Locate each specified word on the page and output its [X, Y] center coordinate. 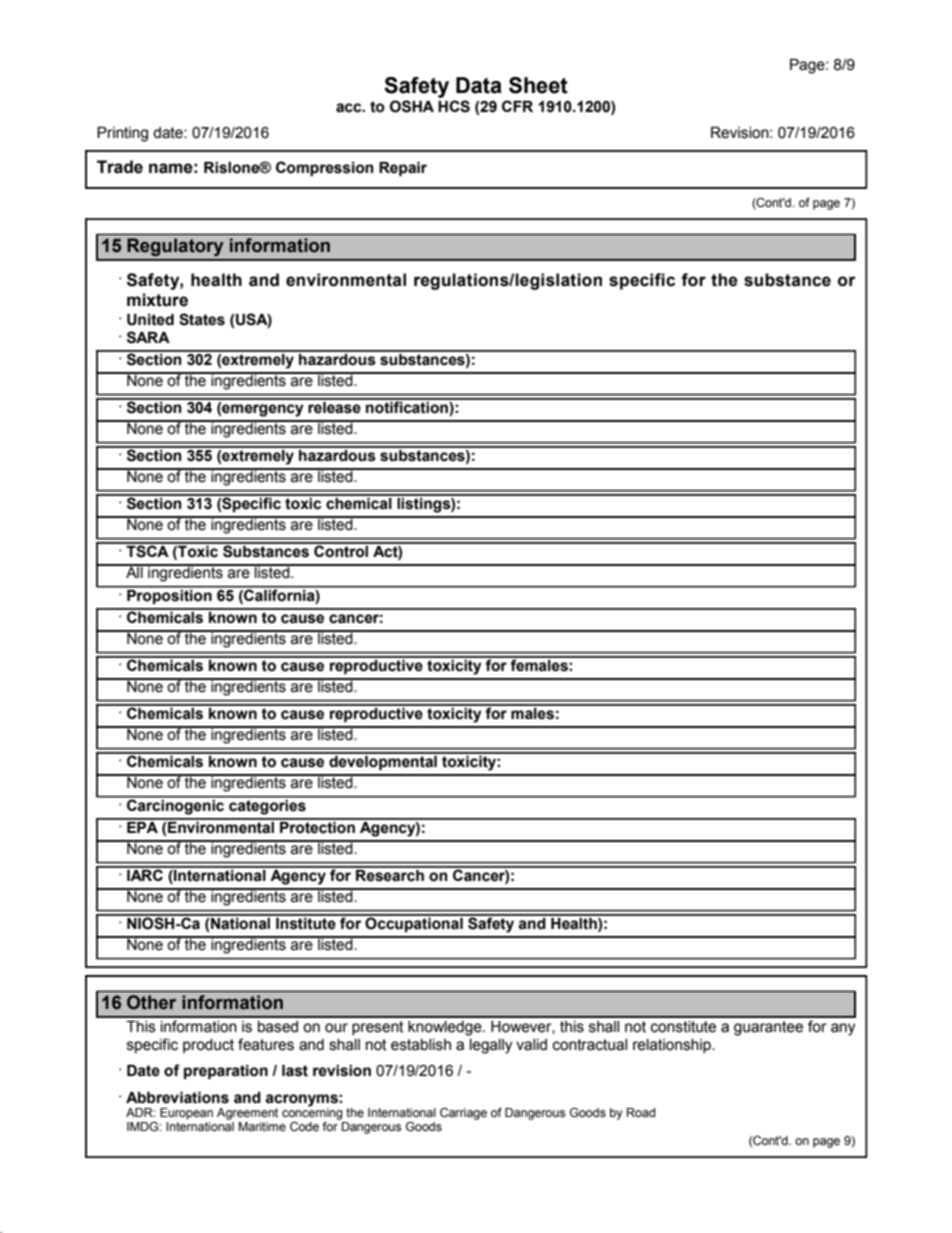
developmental [383, 761]
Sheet [538, 85]
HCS [454, 106]
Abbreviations [177, 1098]
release [334, 406]
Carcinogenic [176, 806]
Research [390, 874]
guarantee [768, 1028]
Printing [122, 134]
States [202, 319]
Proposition [169, 595]
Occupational [414, 923]
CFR [517, 106]
